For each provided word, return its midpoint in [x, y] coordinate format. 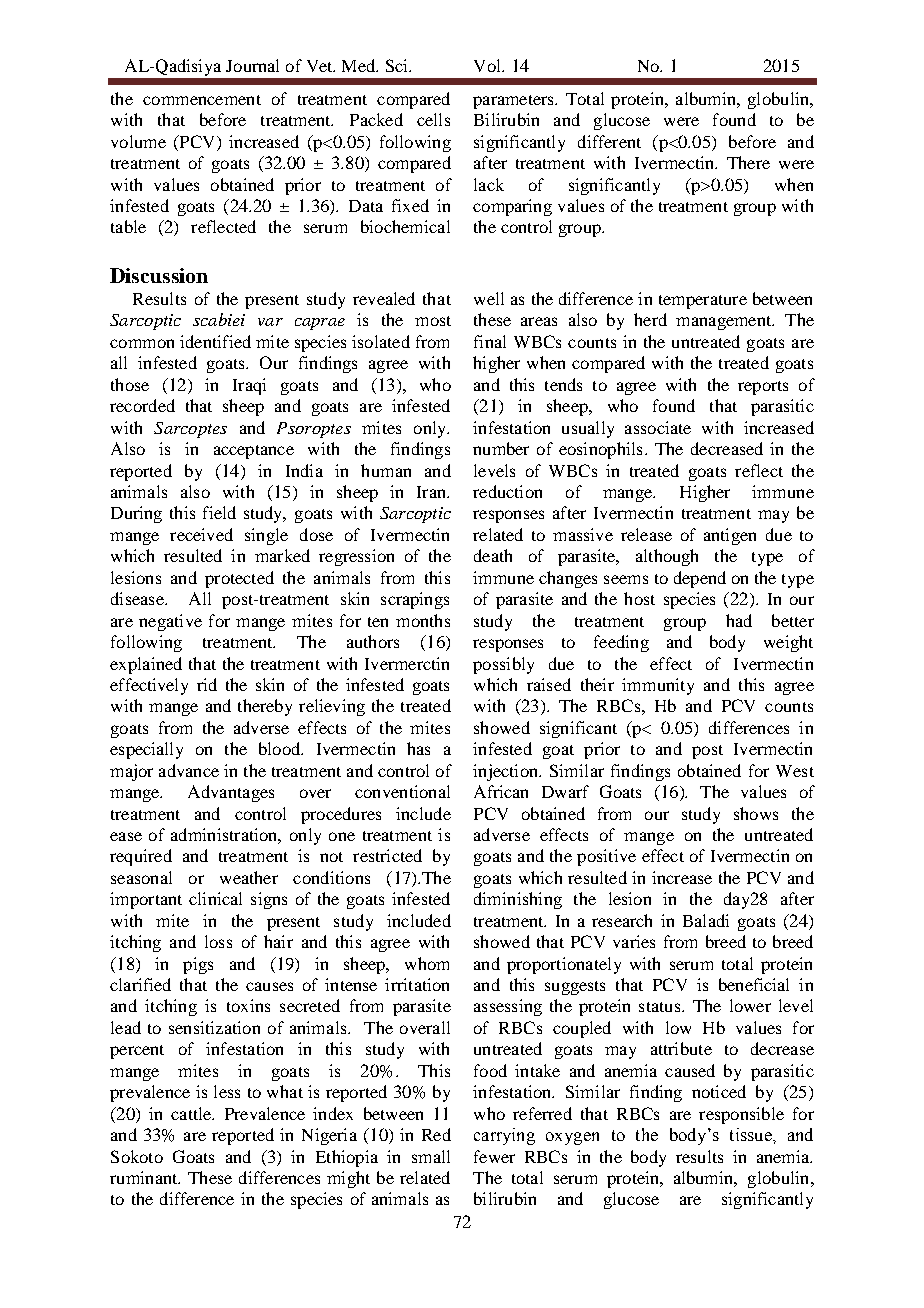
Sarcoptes [190, 430]
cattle [192, 1113]
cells [433, 119]
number [501, 448]
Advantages [231, 793]
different [609, 141]
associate [658, 427]
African [501, 791]
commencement [202, 100]
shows [756, 813]
